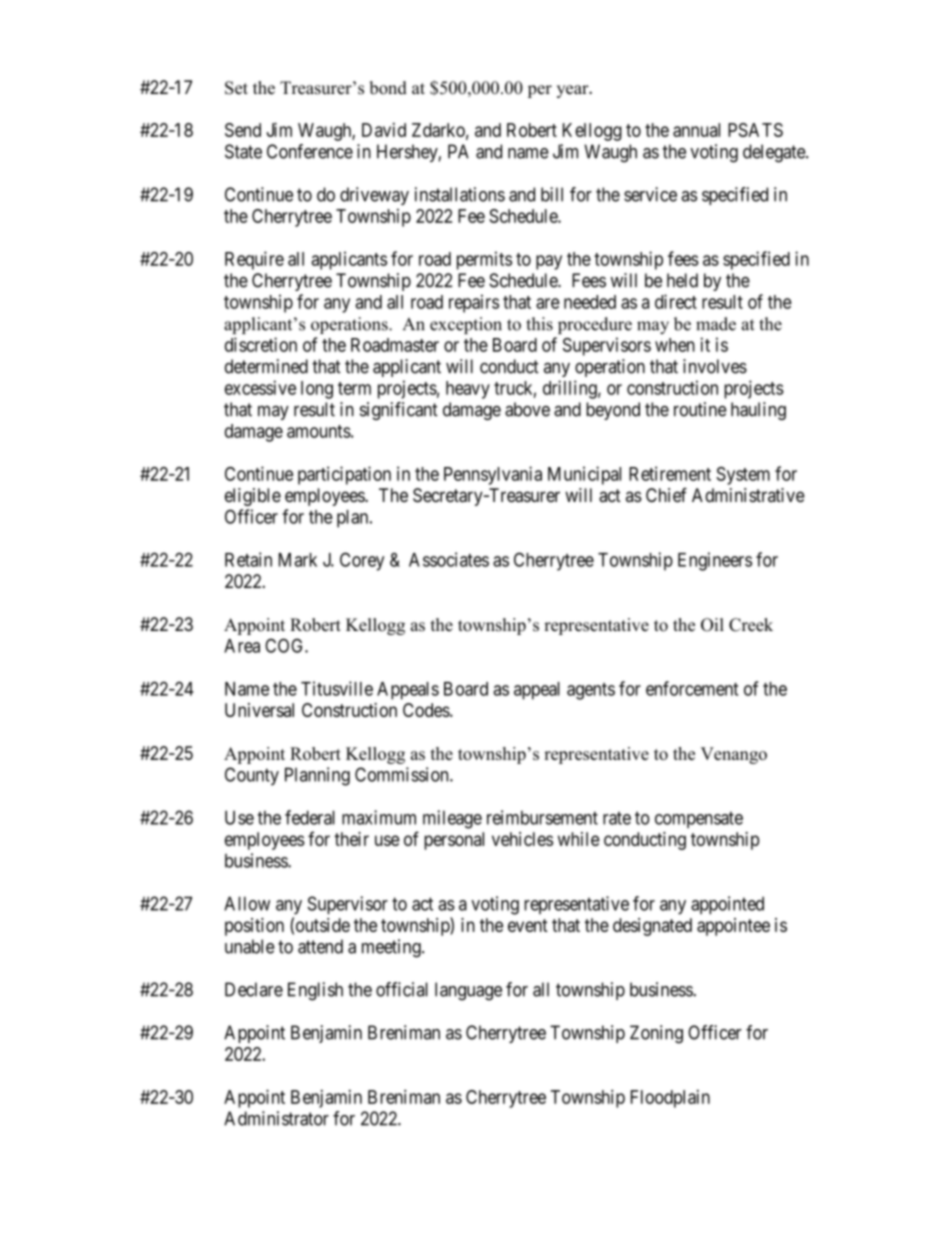 The width and height of the image is (952, 1233). I want to click on installations, so click(460, 194).
